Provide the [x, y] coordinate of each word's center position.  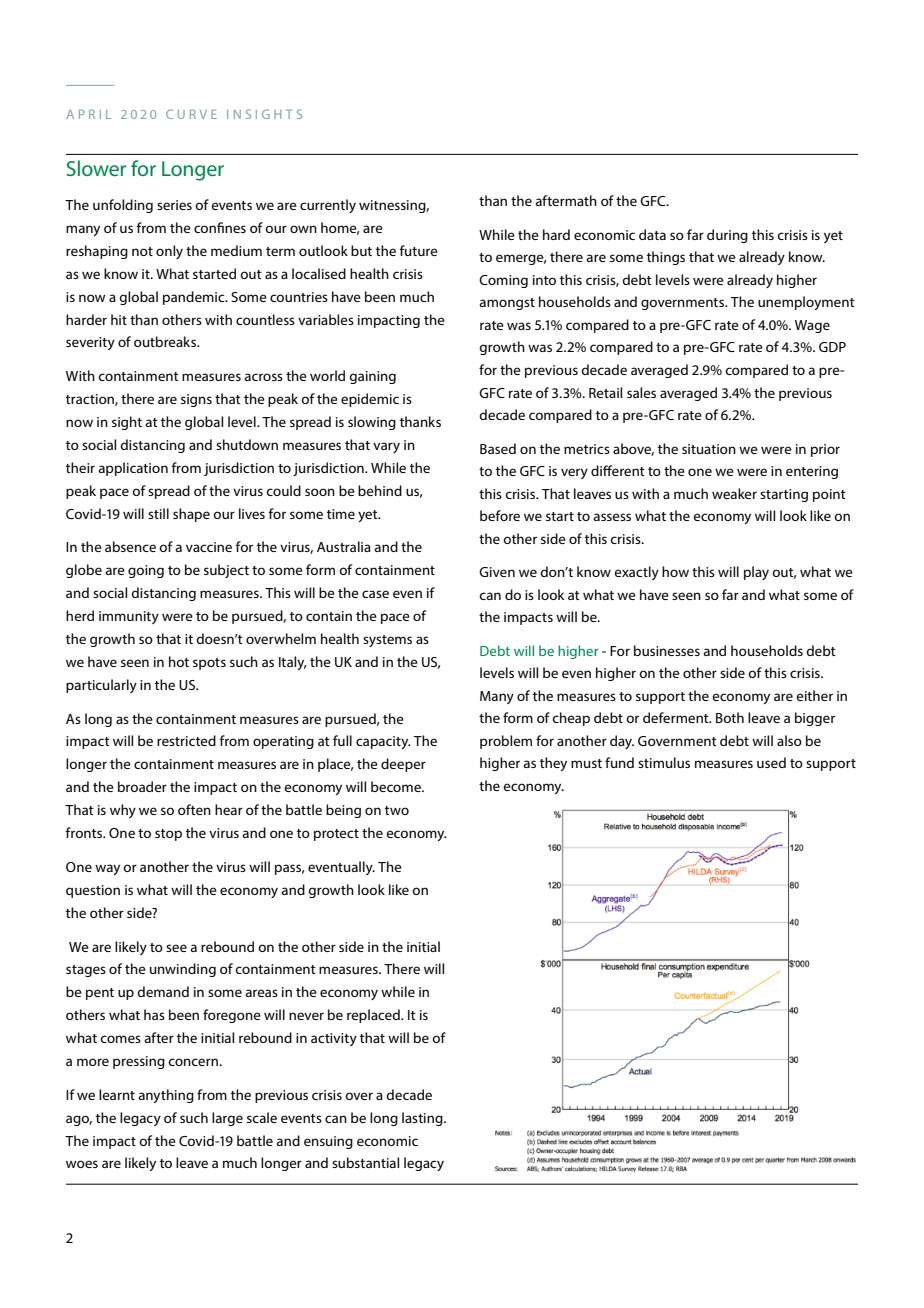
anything [166, 1096]
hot [179, 661]
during [727, 236]
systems [387, 641]
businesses [667, 650]
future [418, 250]
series [174, 205]
